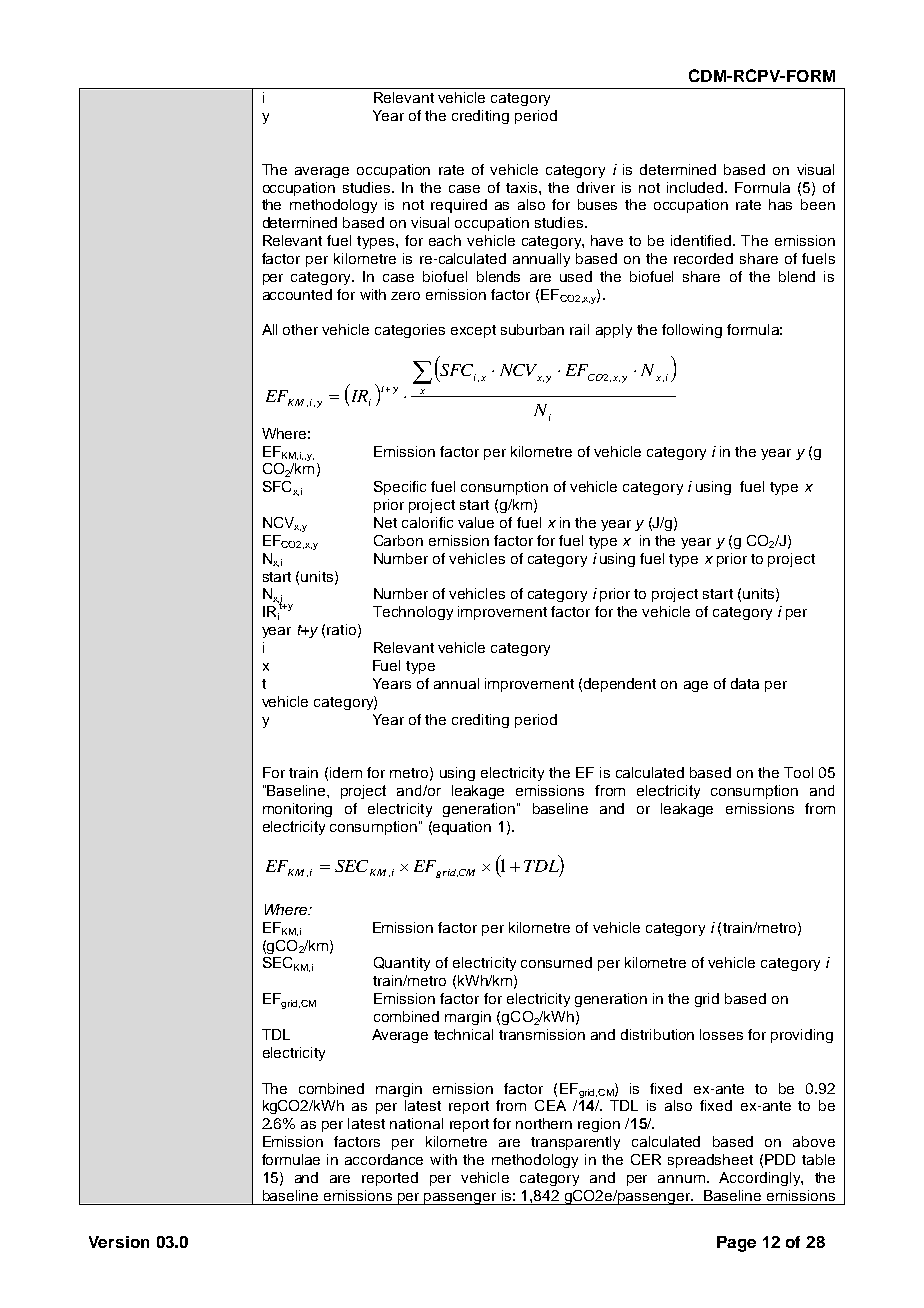  Describe the element at coordinates (297, 810) in the screenshot. I see `monitoring` at that location.
